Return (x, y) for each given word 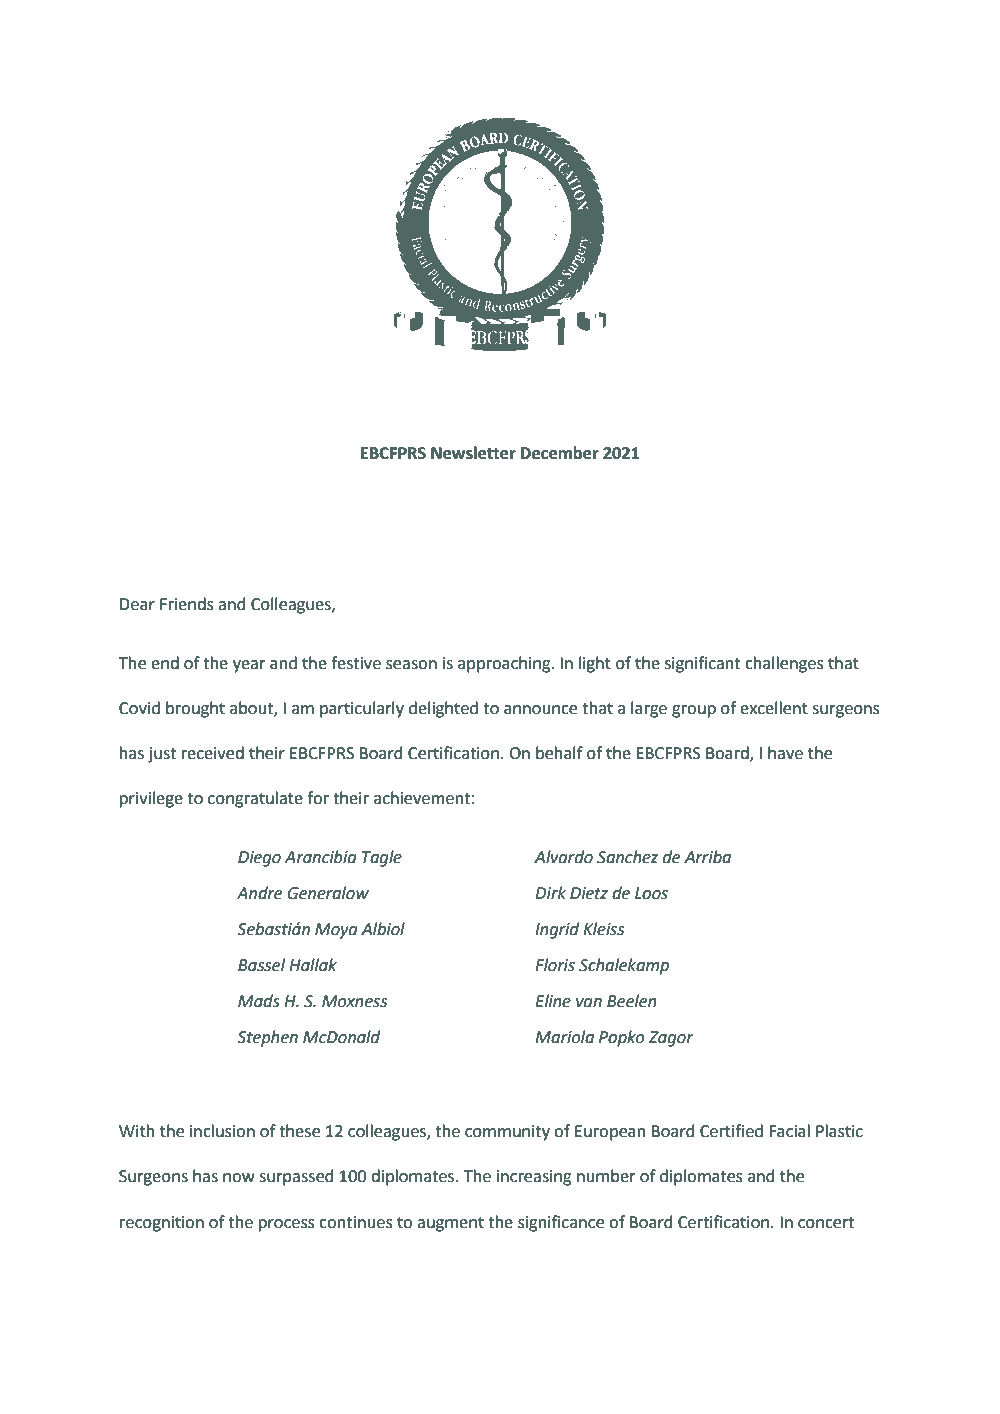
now (239, 1178)
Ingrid (557, 930)
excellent (774, 708)
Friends (187, 604)
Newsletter (473, 453)
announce (540, 710)
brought (195, 709)
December (560, 453)
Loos (651, 893)
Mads (259, 1001)
